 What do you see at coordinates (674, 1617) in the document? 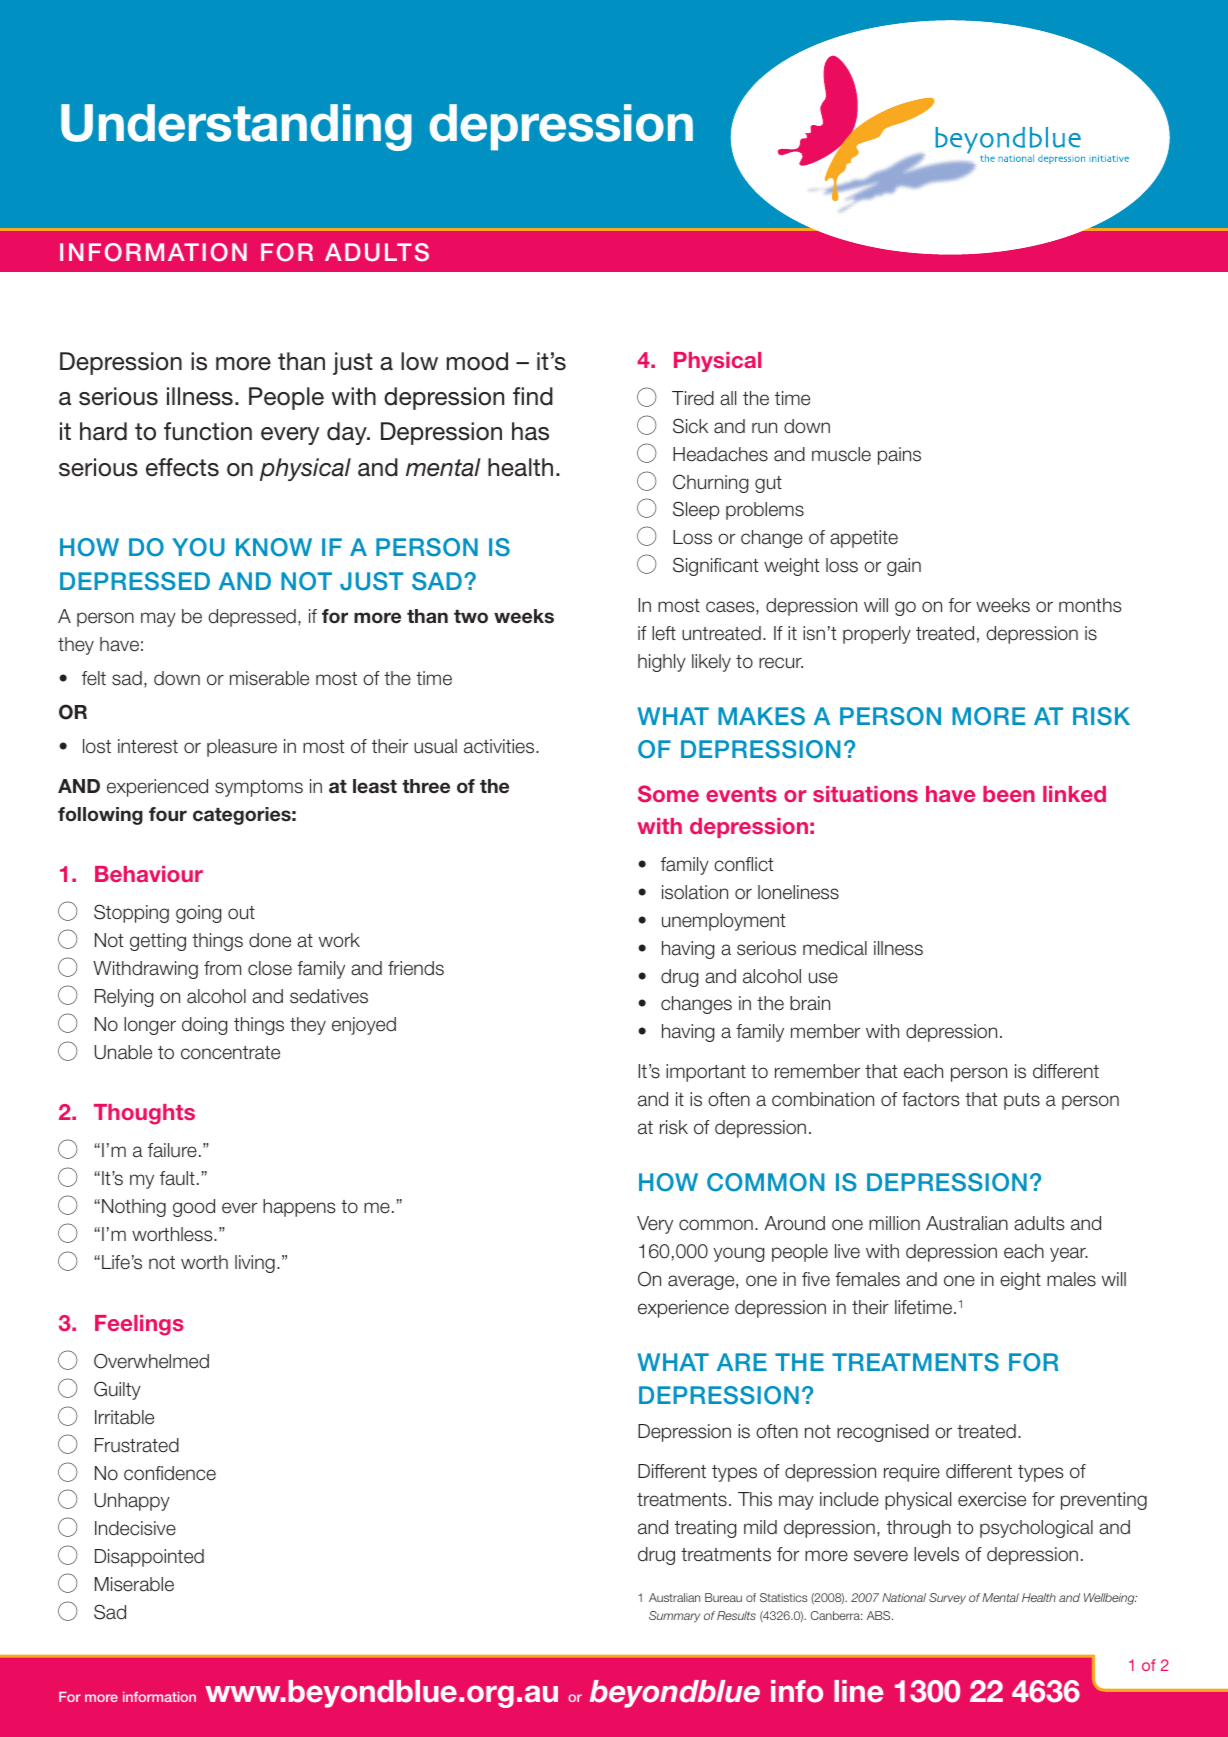
I see `Summary` at bounding box center [674, 1617].
